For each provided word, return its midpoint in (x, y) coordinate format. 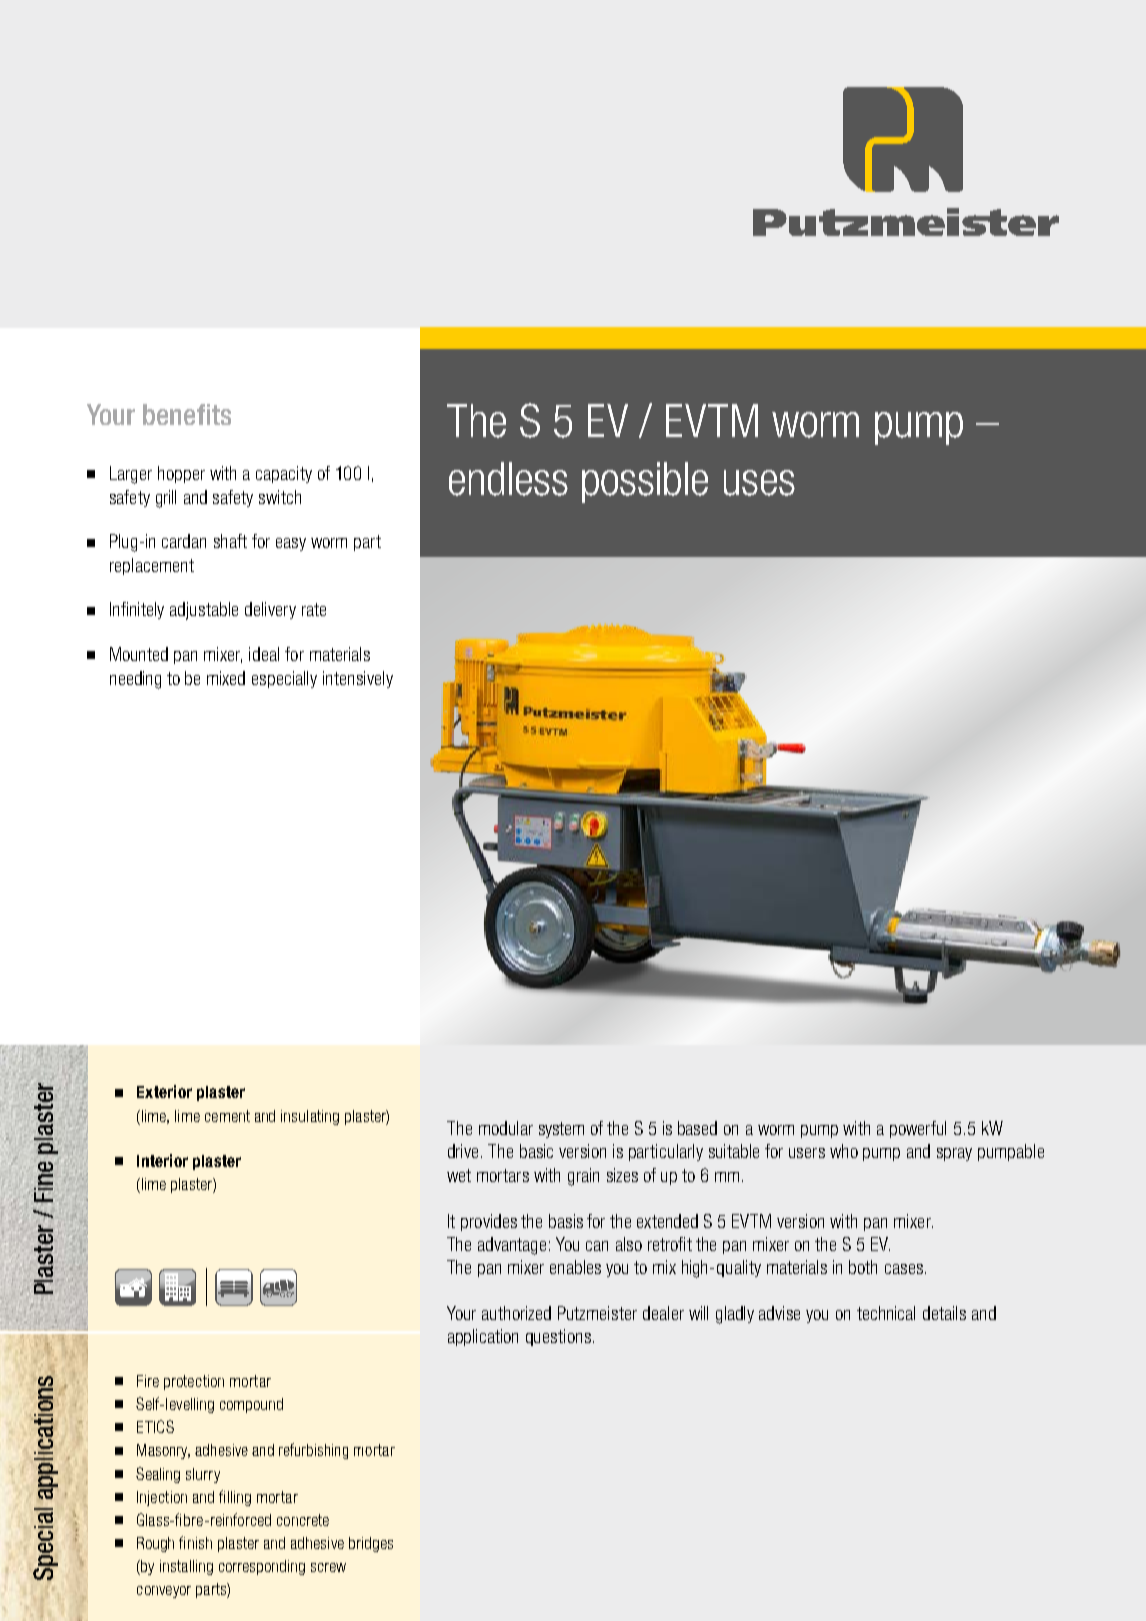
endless (508, 479)
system (561, 1130)
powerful (918, 1129)
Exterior (164, 1091)
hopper (181, 474)
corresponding (262, 1567)
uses (759, 483)
